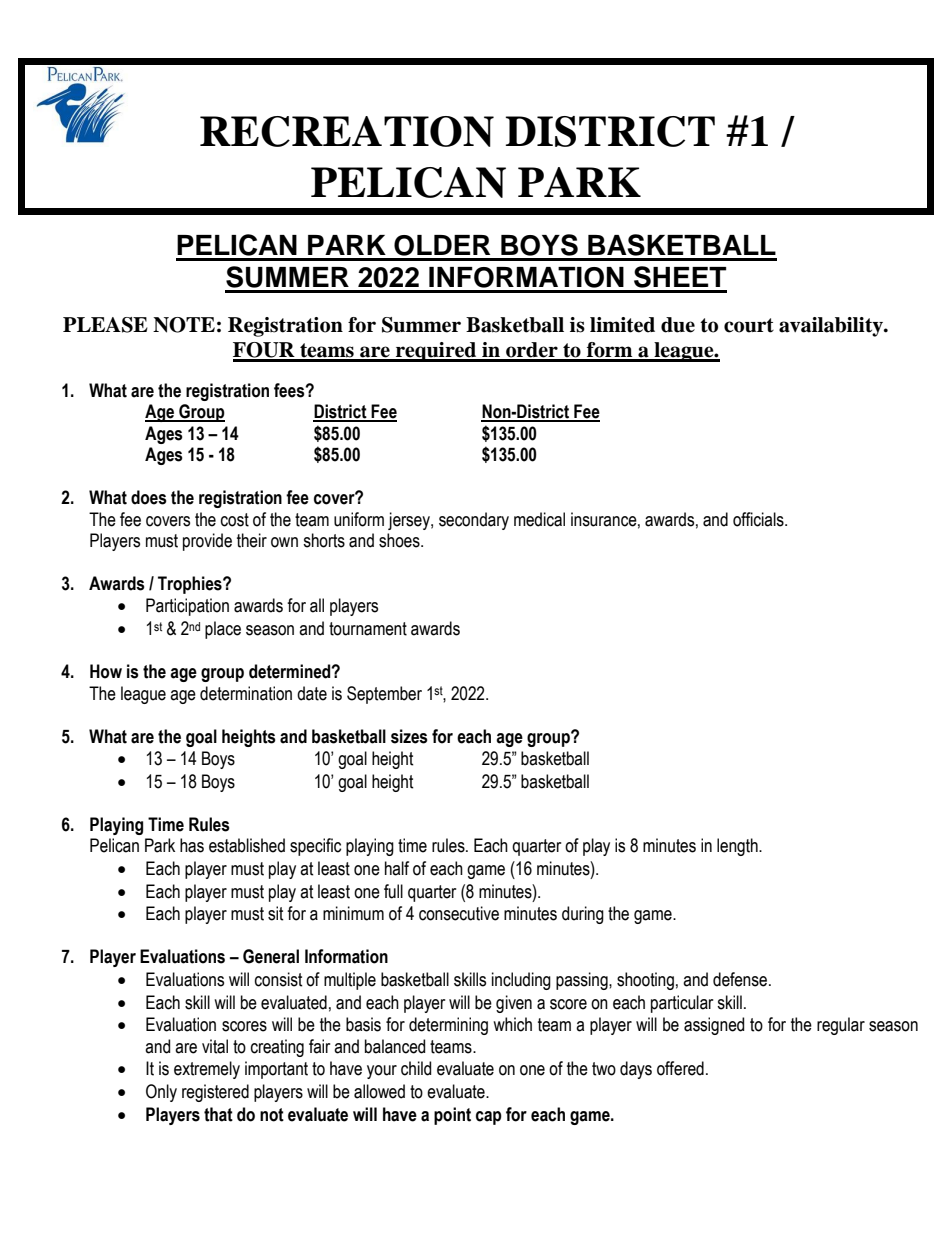 This screenshot has width=952, height=1233. I want to click on Participation, so click(187, 607).
